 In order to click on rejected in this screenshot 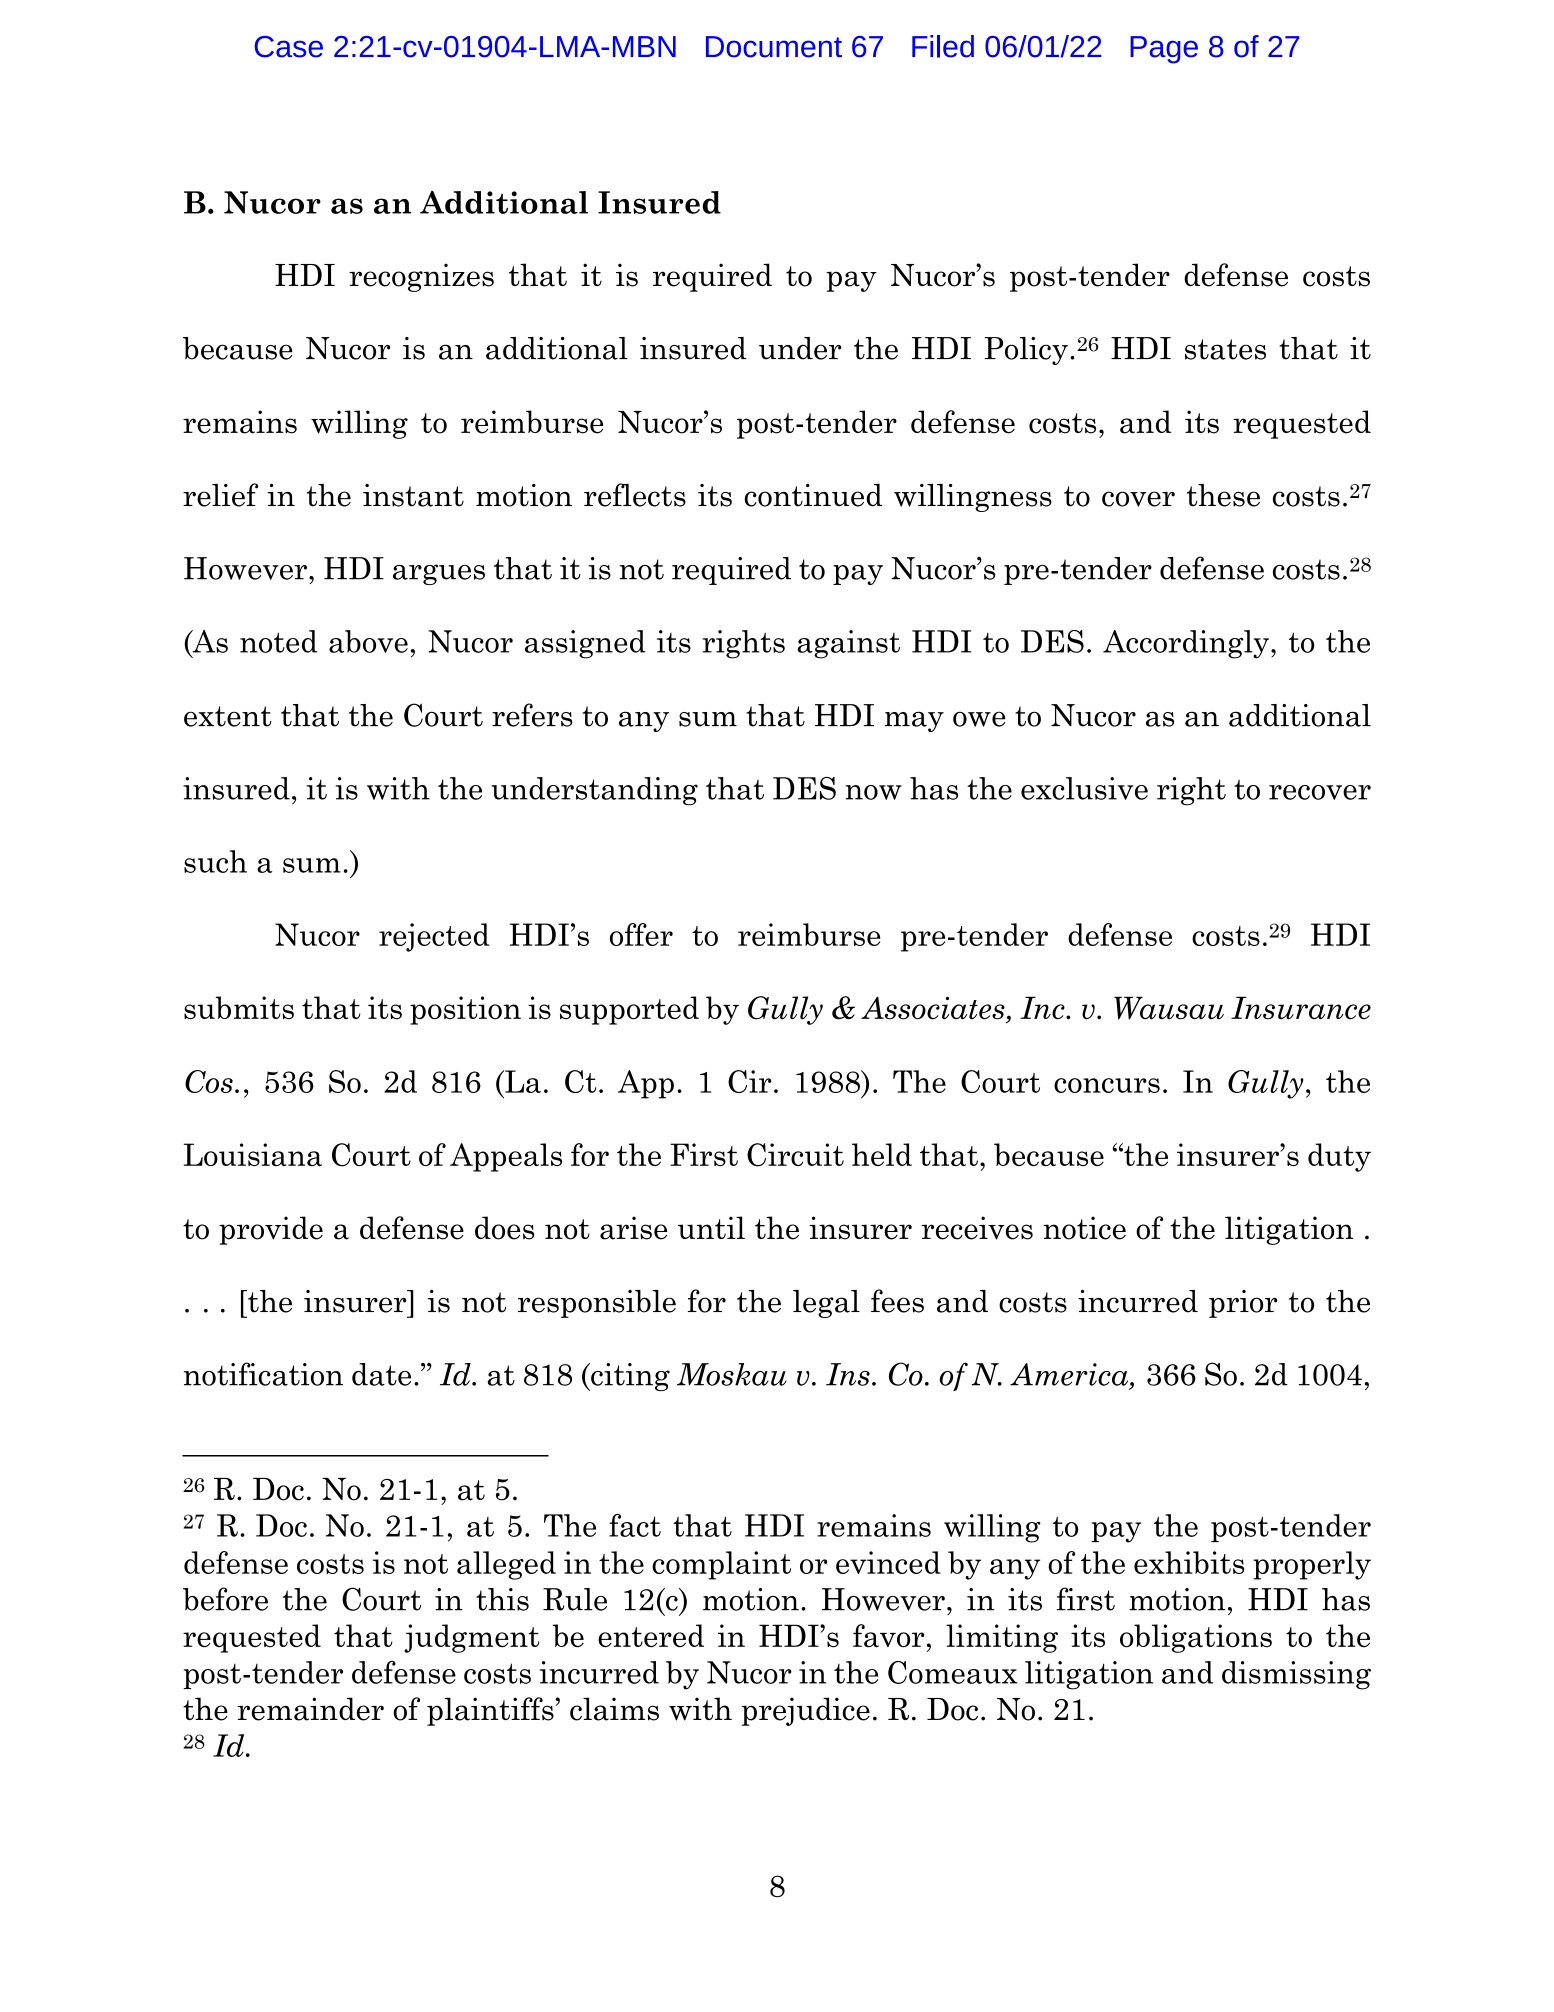, I will do `click(434, 937)`.
